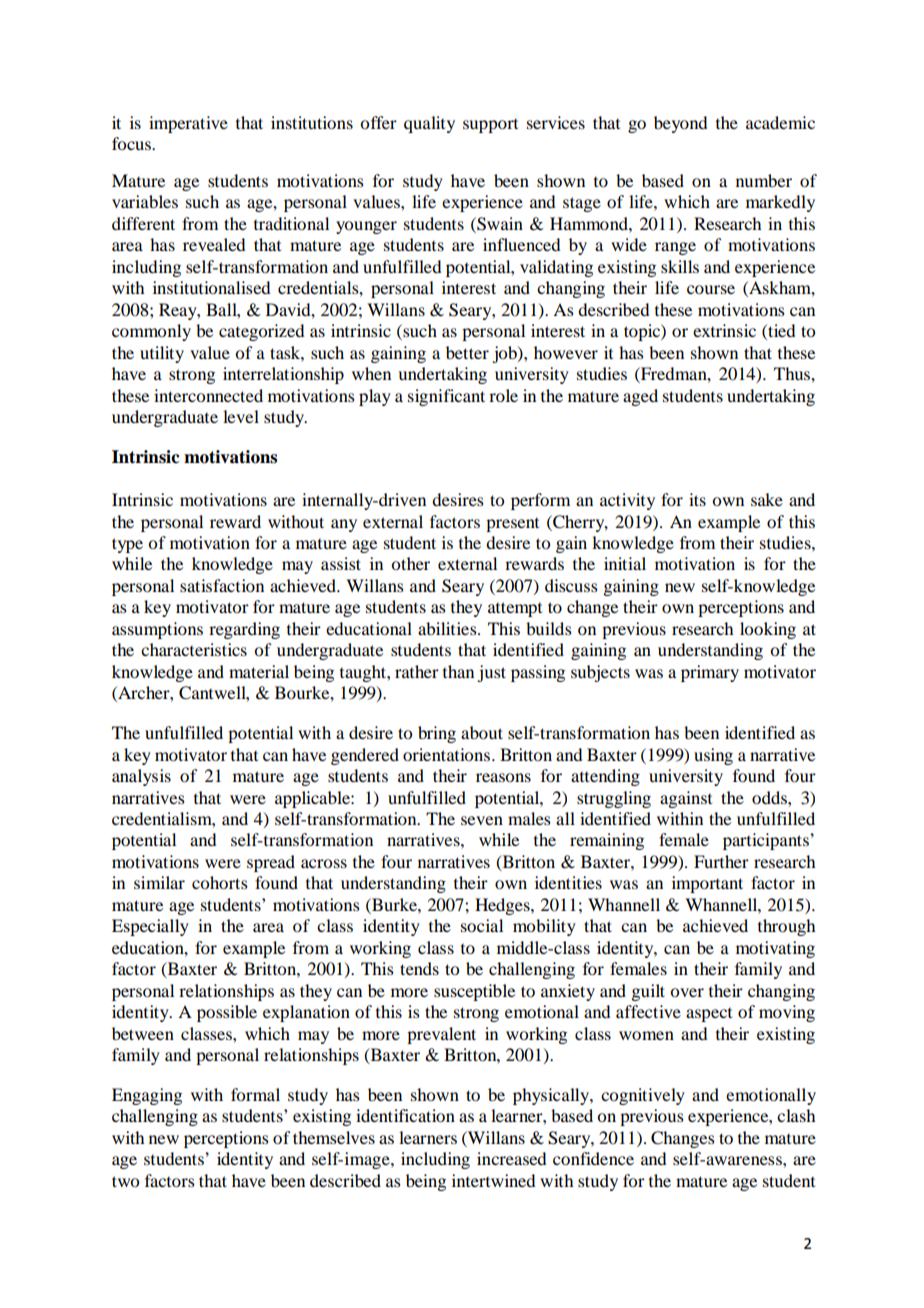 This screenshot has width=924, height=1308. What do you see at coordinates (482, 925) in the screenshot?
I see `social` at bounding box center [482, 925].
